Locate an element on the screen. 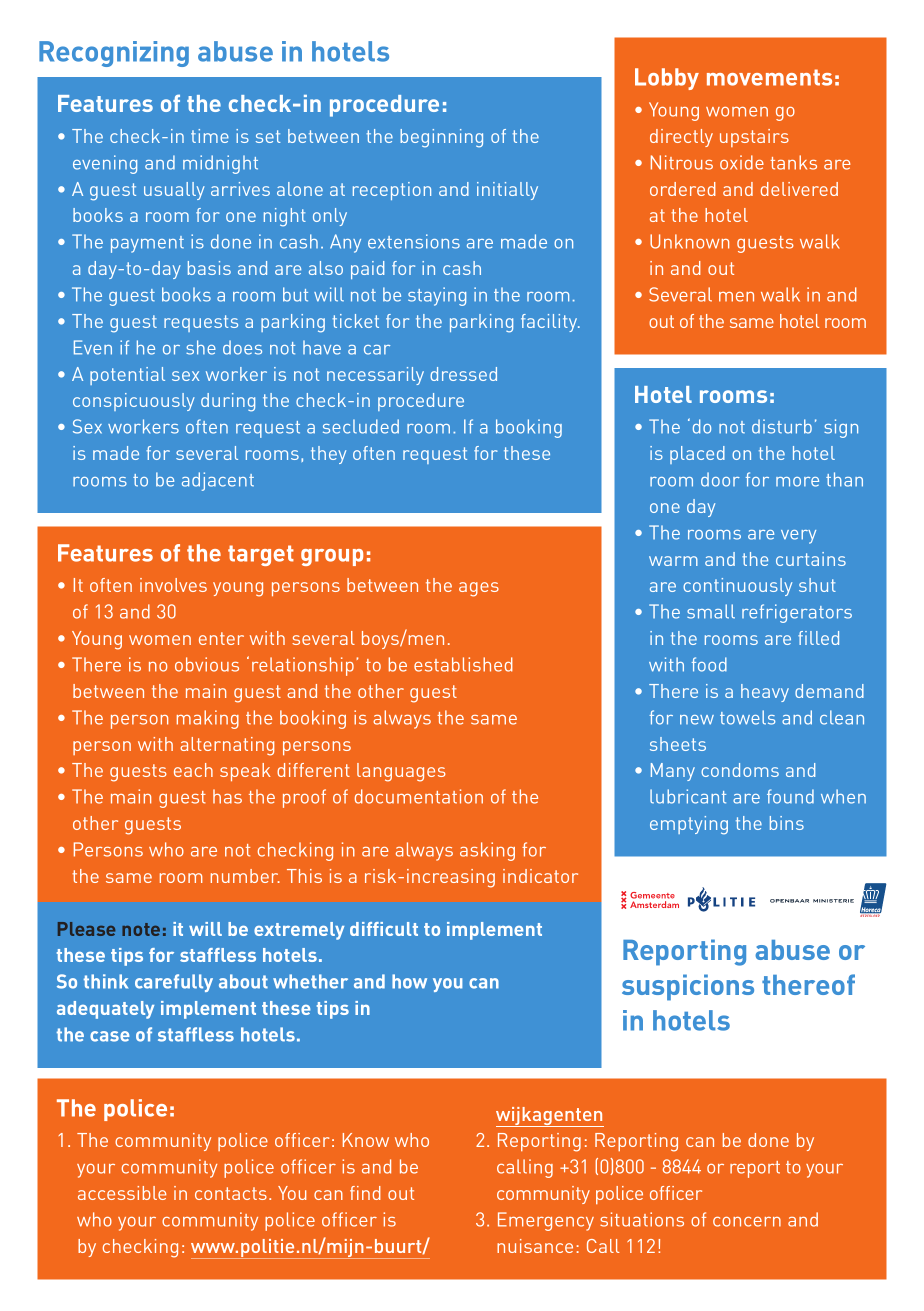 Image resolution: width=924 pixels, height=1311 pixels. concern is located at coordinates (747, 1222).
